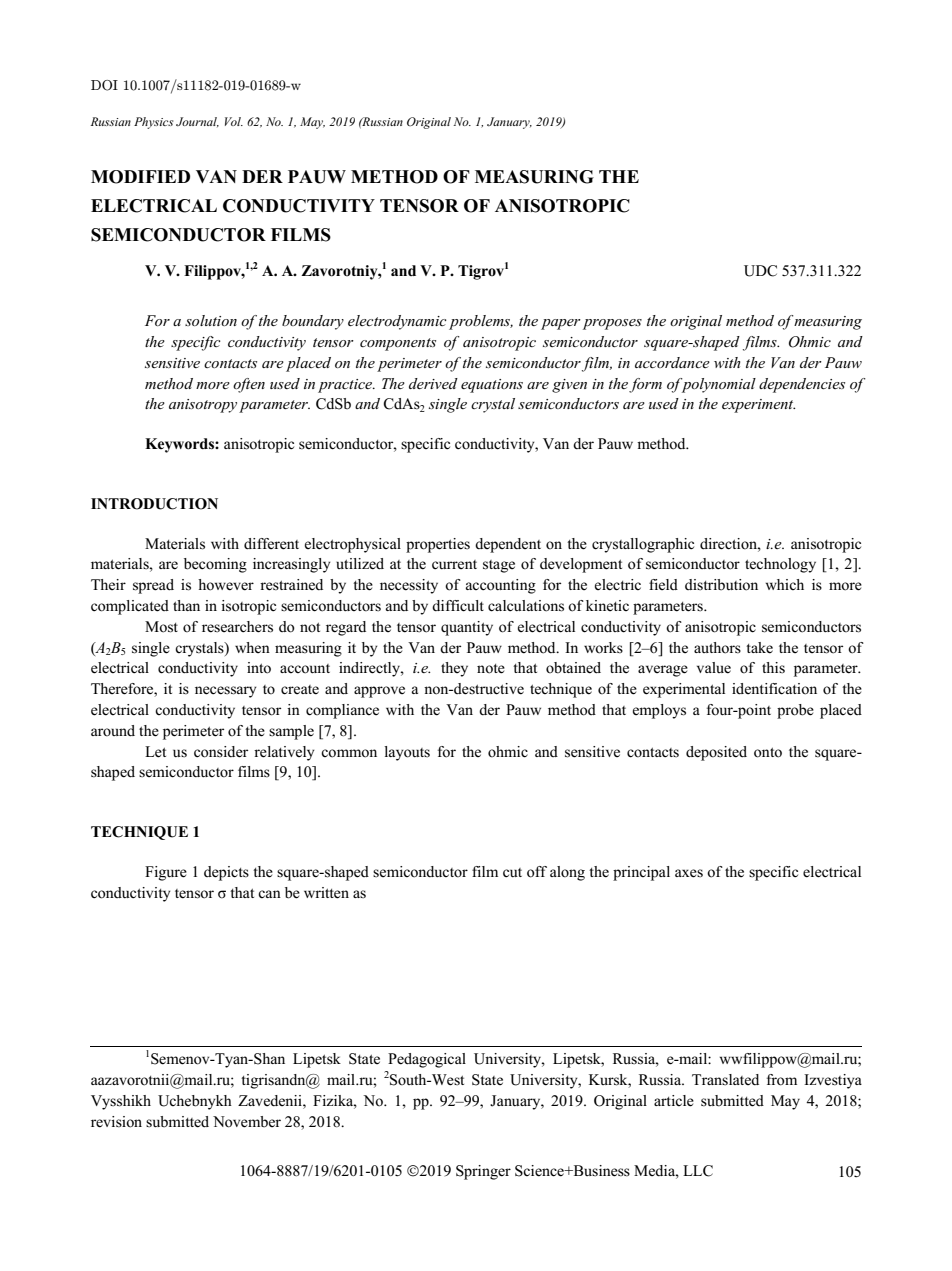 The height and width of the document is (1271, 952). What do you see at coordinates (483, 1172) in the document?
I see `Springer` at bounding box center [483, 1172].
